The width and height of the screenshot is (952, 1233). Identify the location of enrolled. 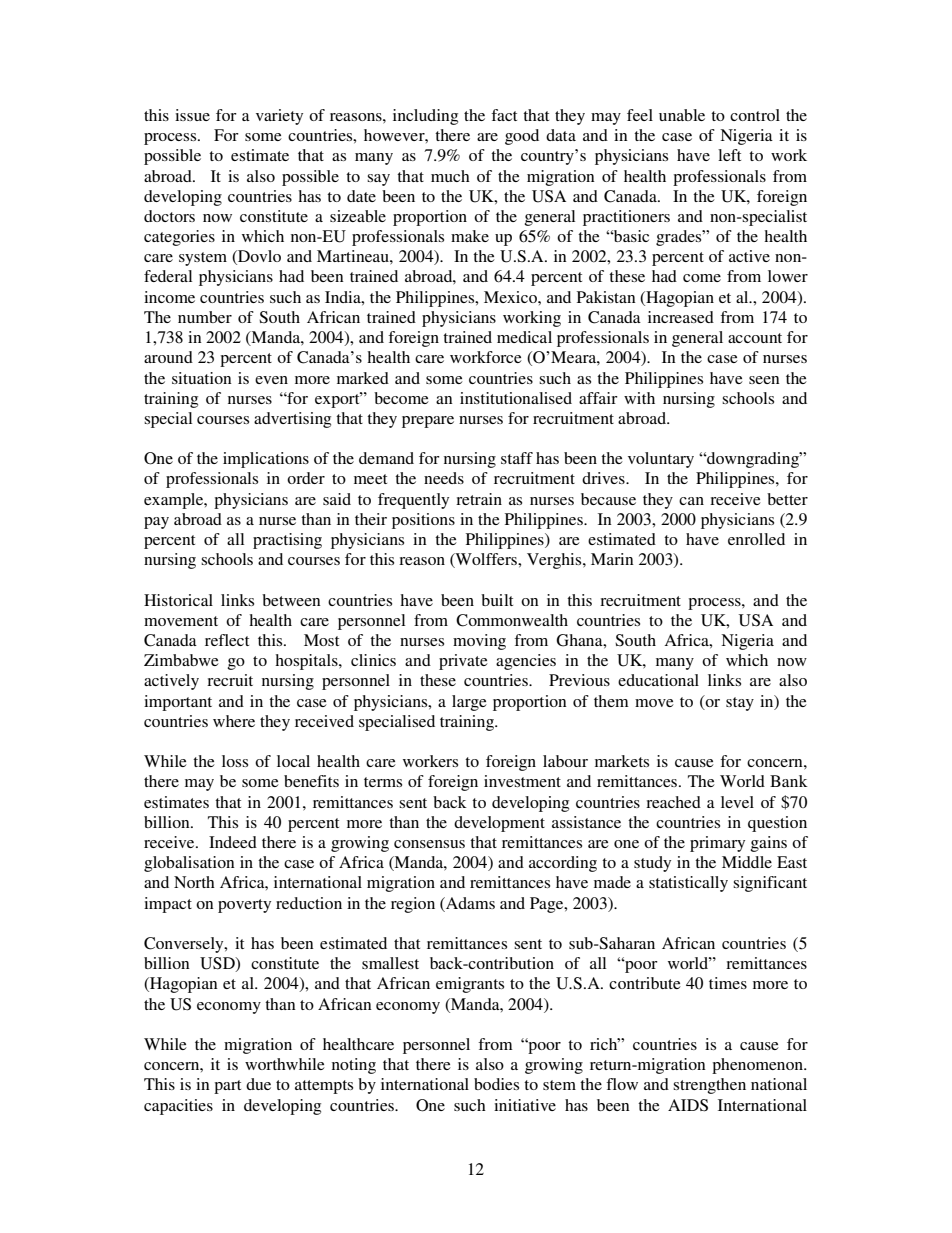
(756, 539).
